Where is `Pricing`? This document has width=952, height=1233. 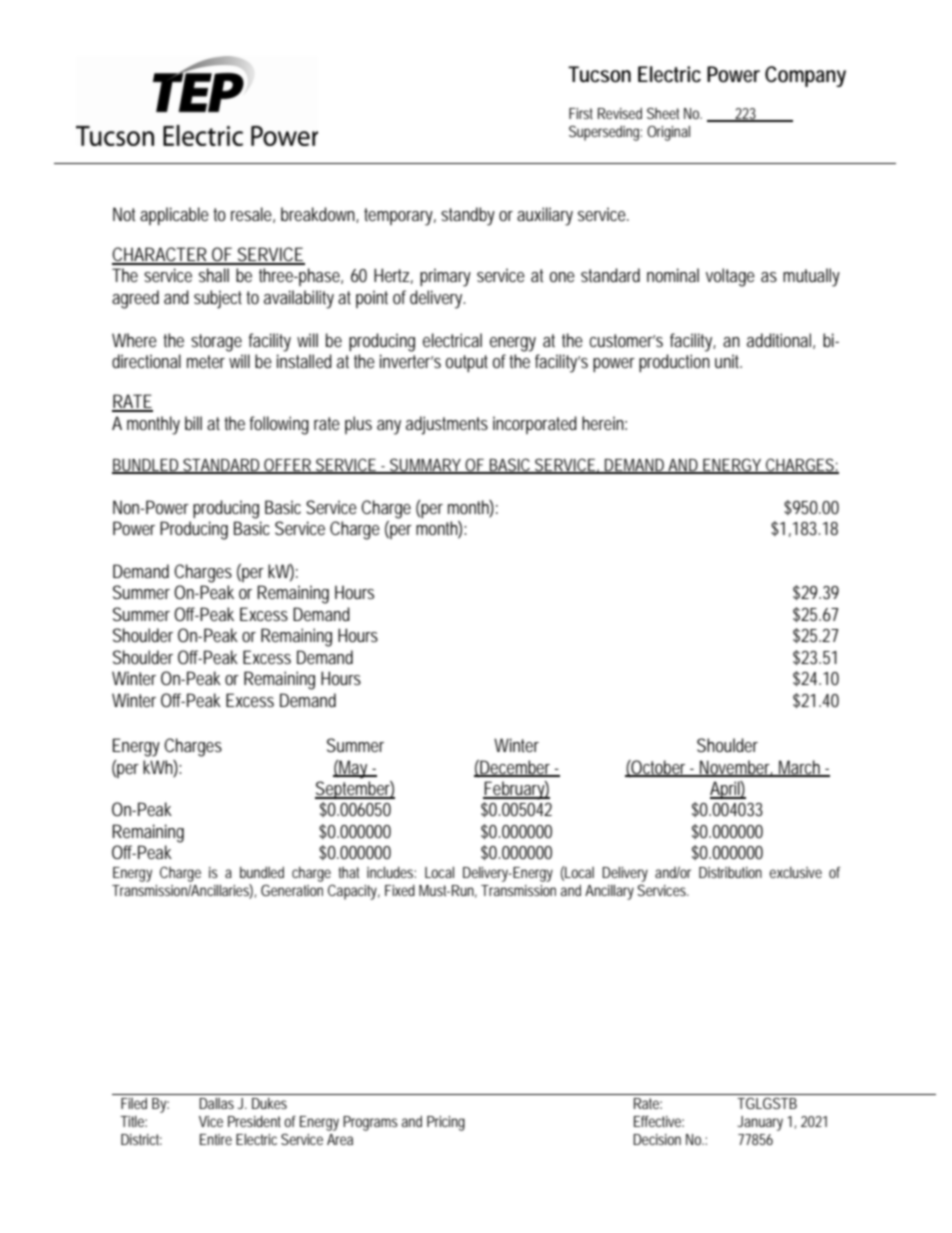
Pricing is located at coordinates (446, 1123).
